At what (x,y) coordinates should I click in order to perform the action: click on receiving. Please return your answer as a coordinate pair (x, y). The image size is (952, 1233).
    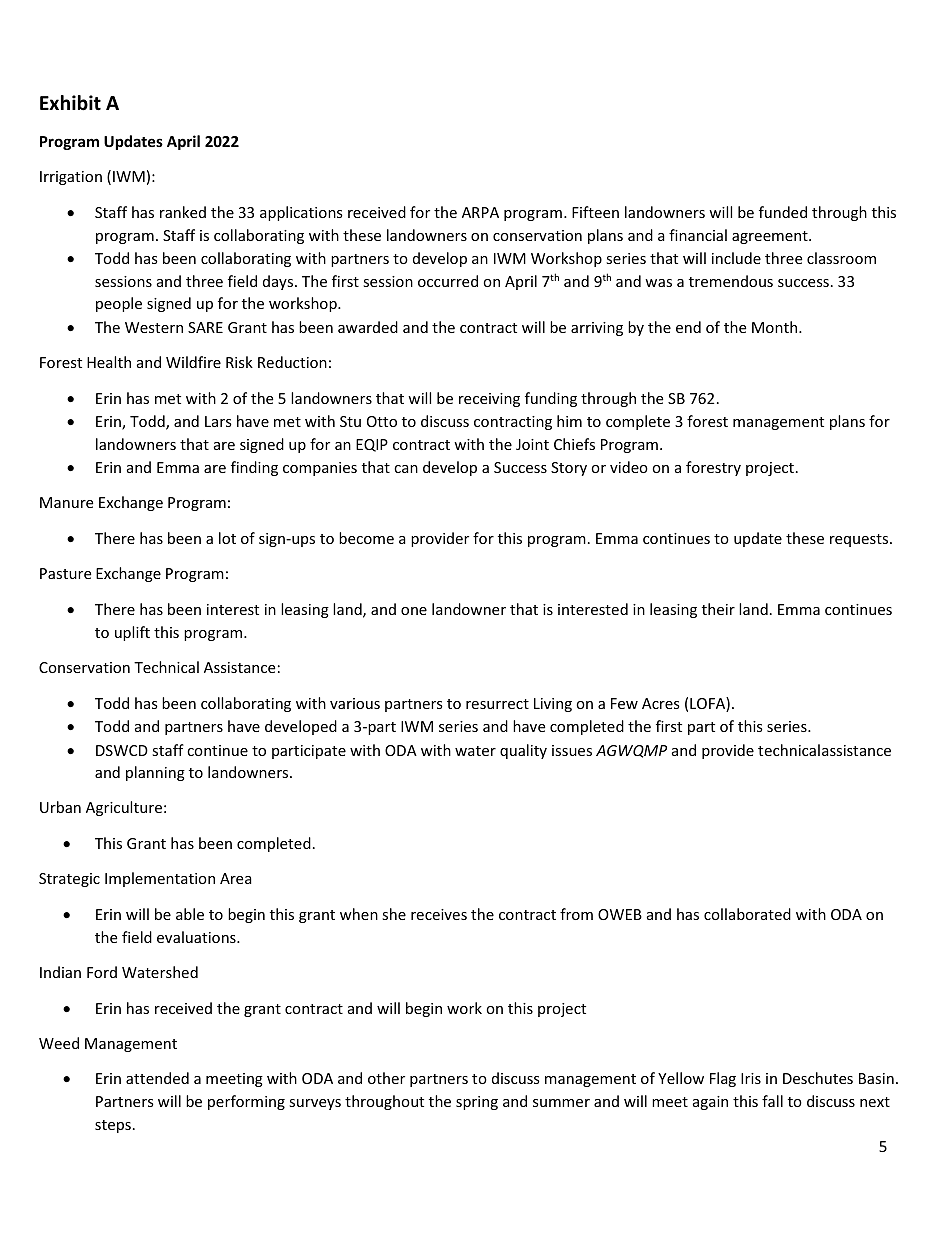
    Looking at the image, I should click on (489, 400).
